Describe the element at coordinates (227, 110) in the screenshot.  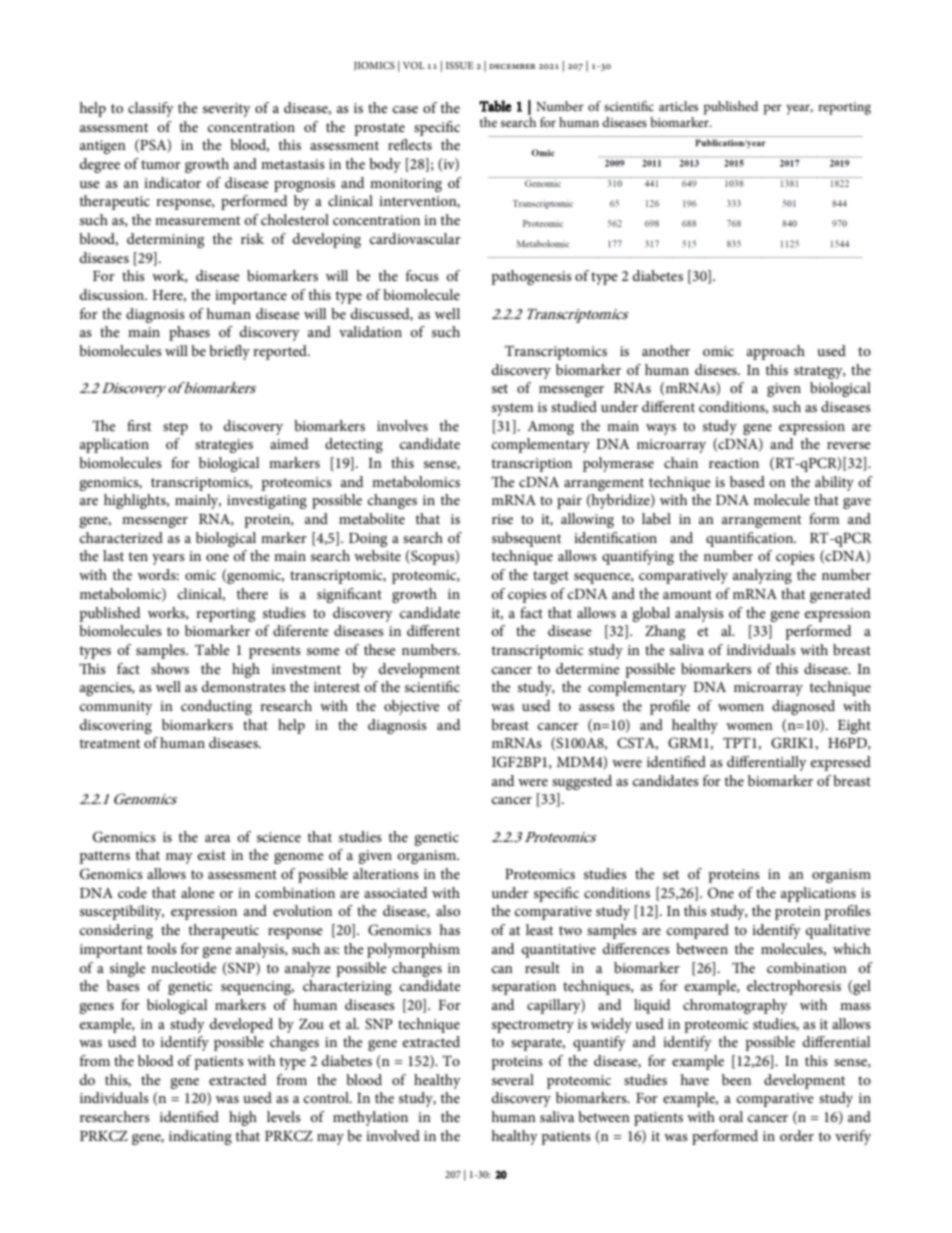
I see `severity` at that location.
